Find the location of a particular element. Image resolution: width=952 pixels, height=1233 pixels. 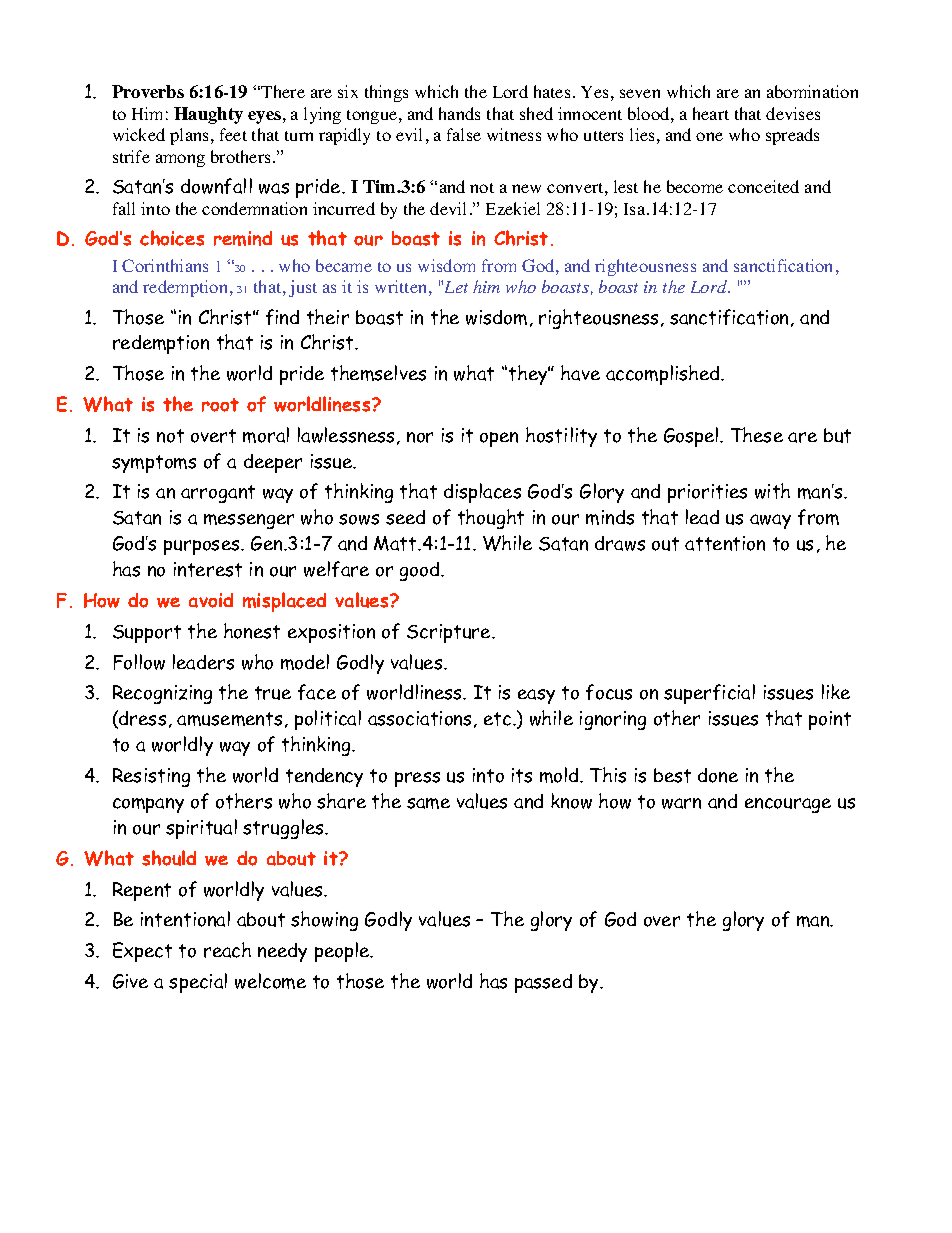

devises is located at coordinates (793, 113).
